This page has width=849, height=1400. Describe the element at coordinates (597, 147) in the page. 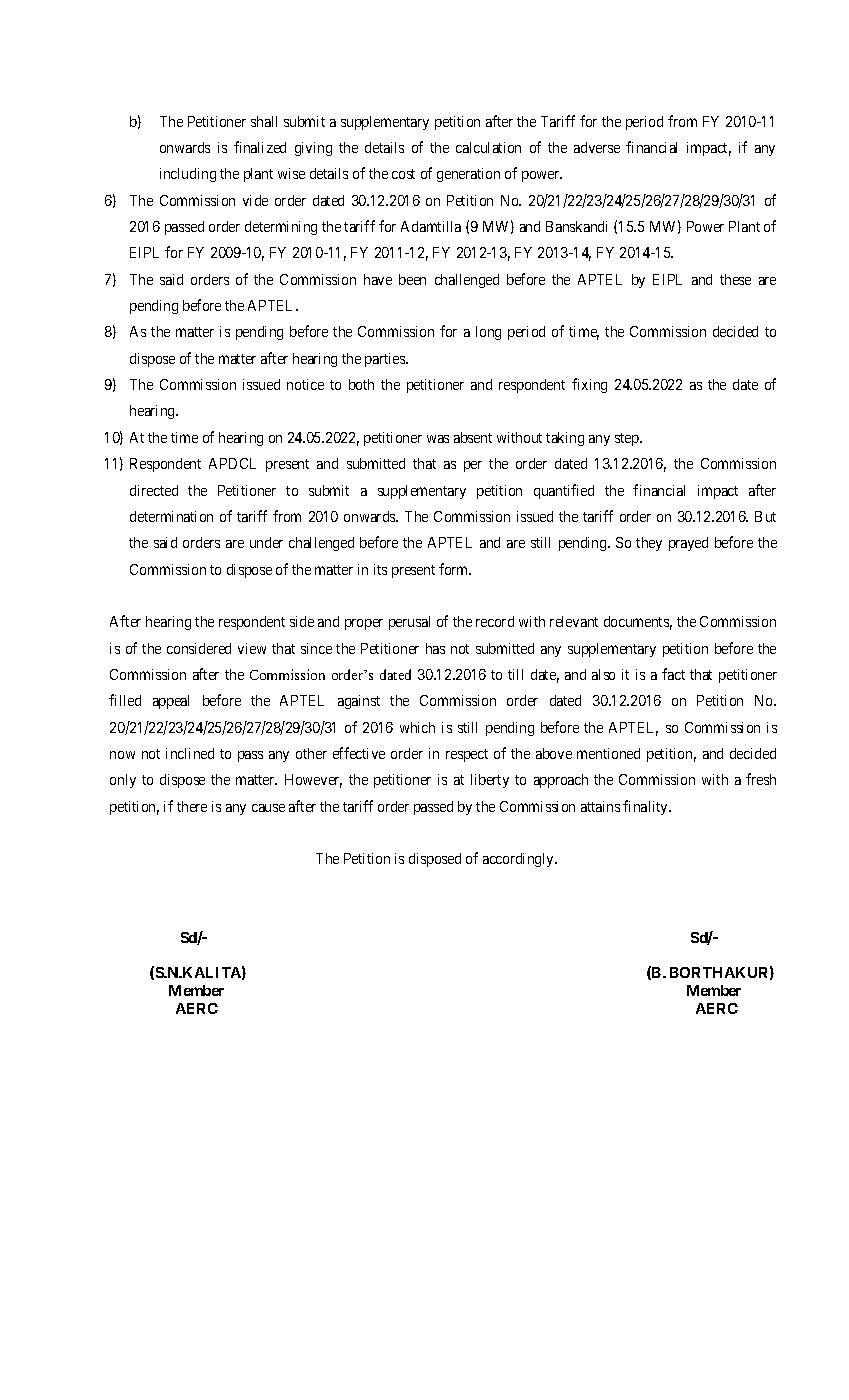

I see `adverse` at that location.
